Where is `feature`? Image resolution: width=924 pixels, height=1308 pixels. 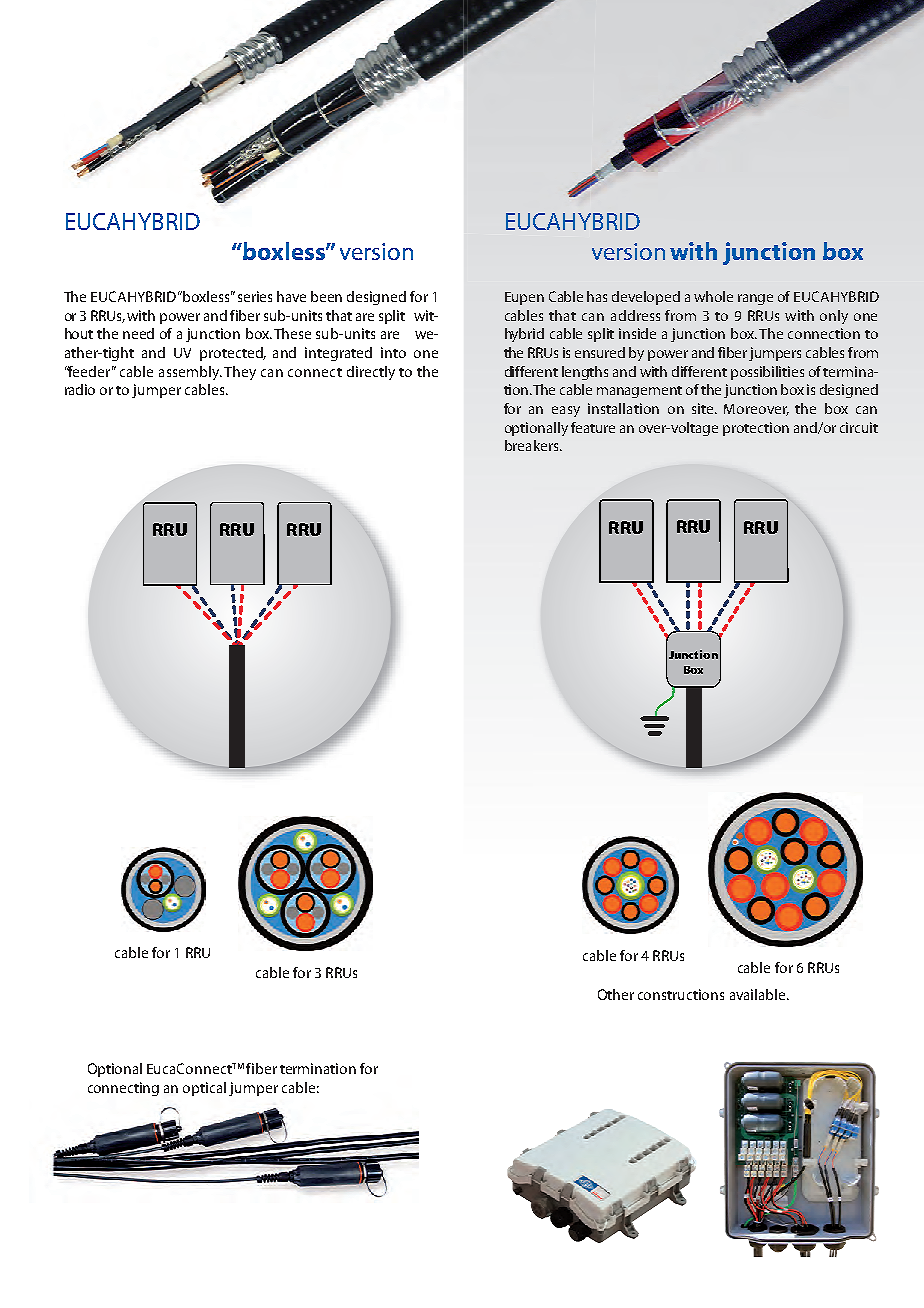
feature is located at coordinates (593, 427).
